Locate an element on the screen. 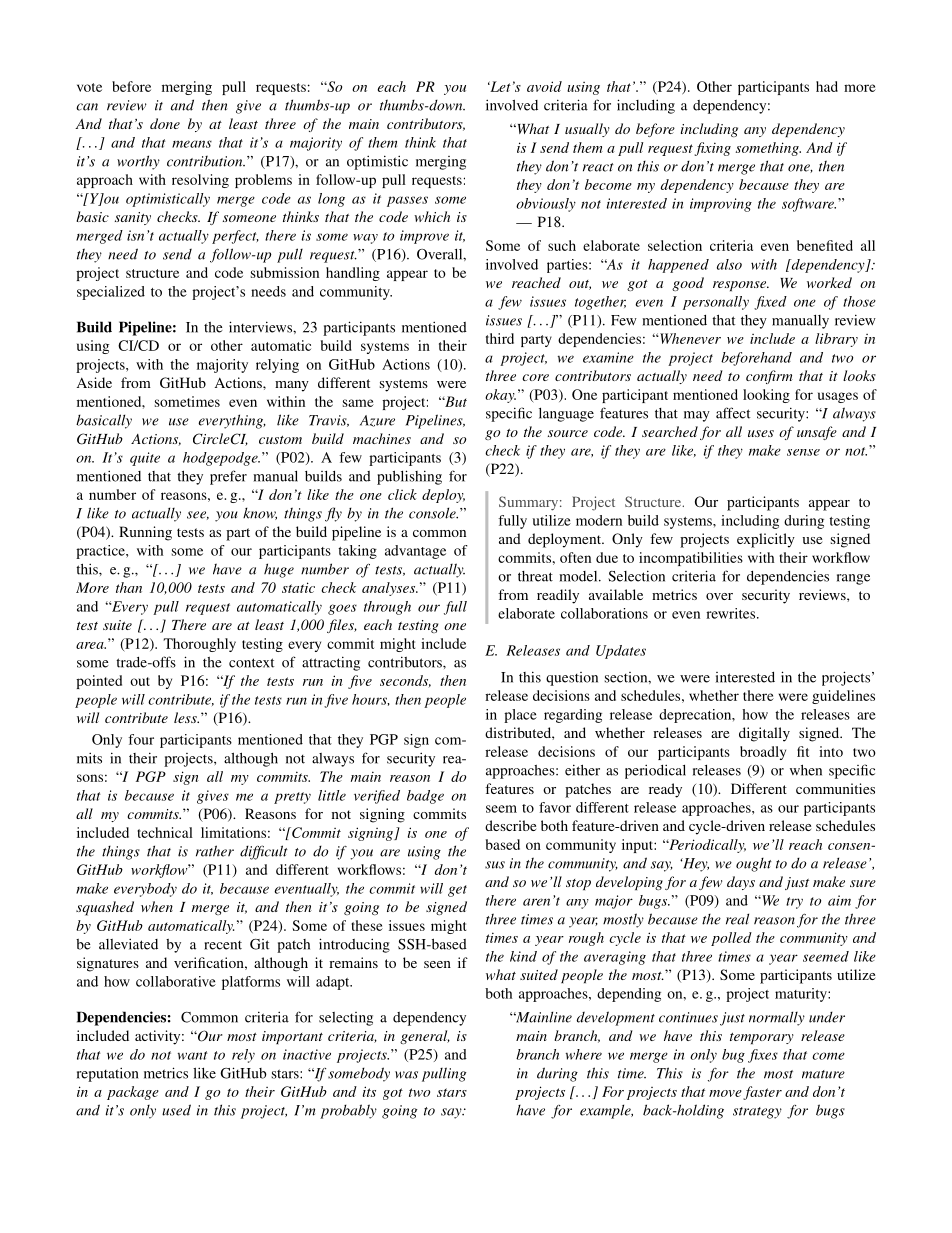 This screenshot has width=952, height=1233. describe is located at coordinates (510, 825).
